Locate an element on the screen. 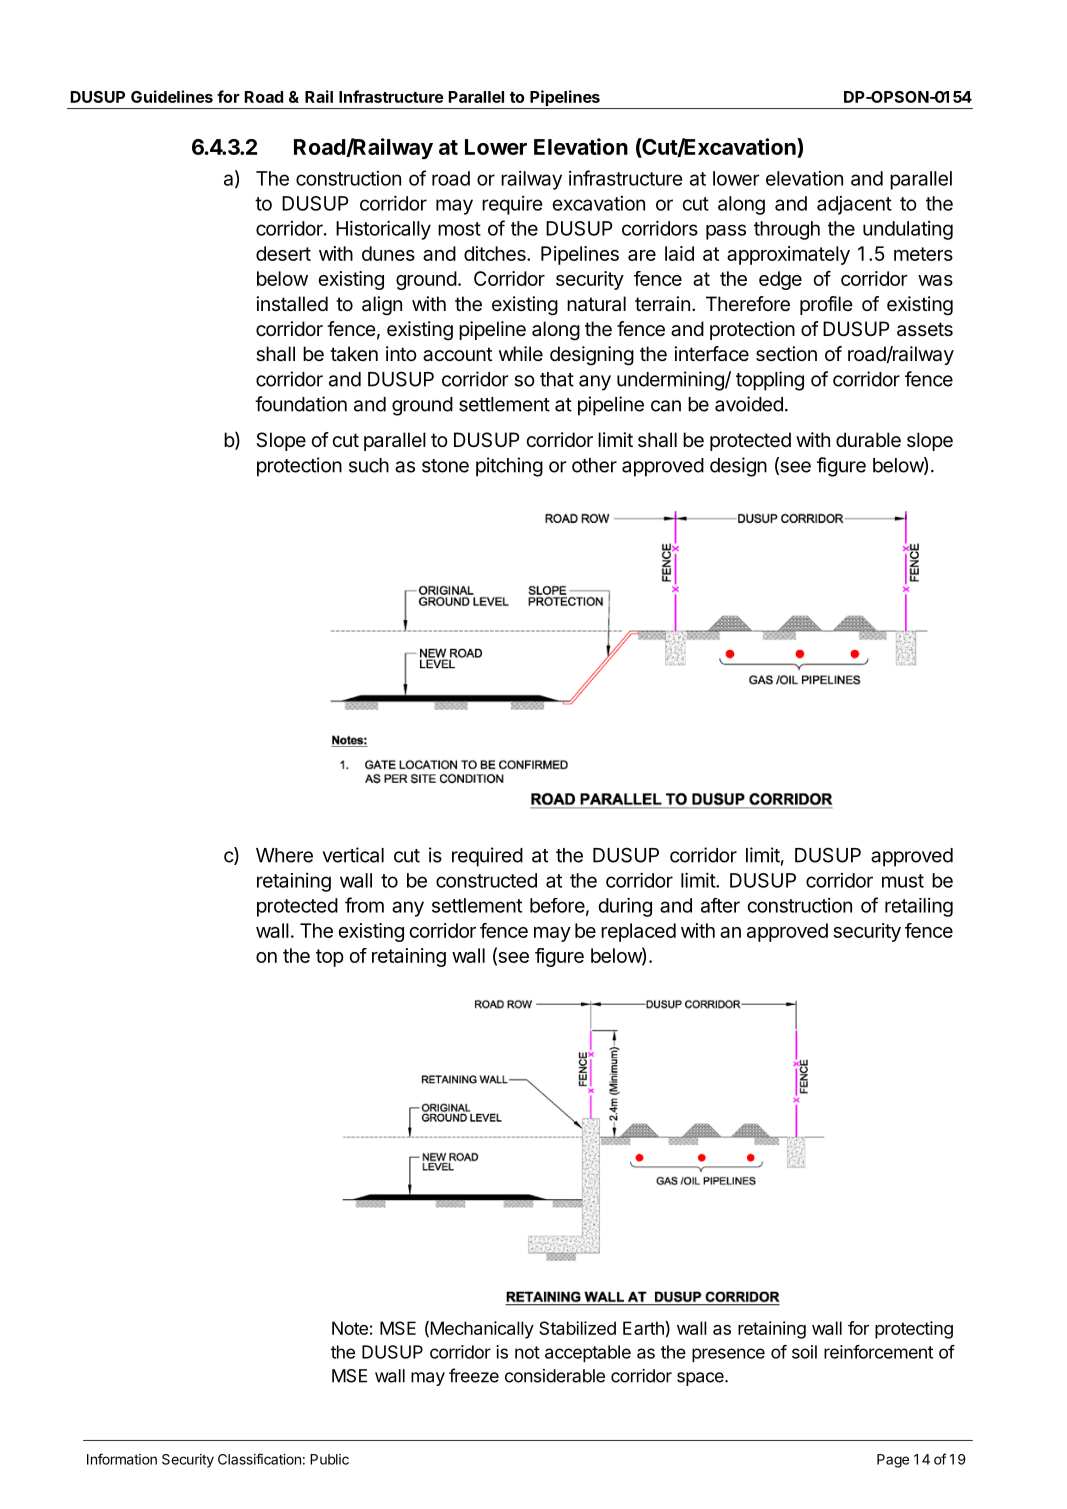 This screenshot has height=1509, width=1067. Classification is located at coordinates (259, 1459).
